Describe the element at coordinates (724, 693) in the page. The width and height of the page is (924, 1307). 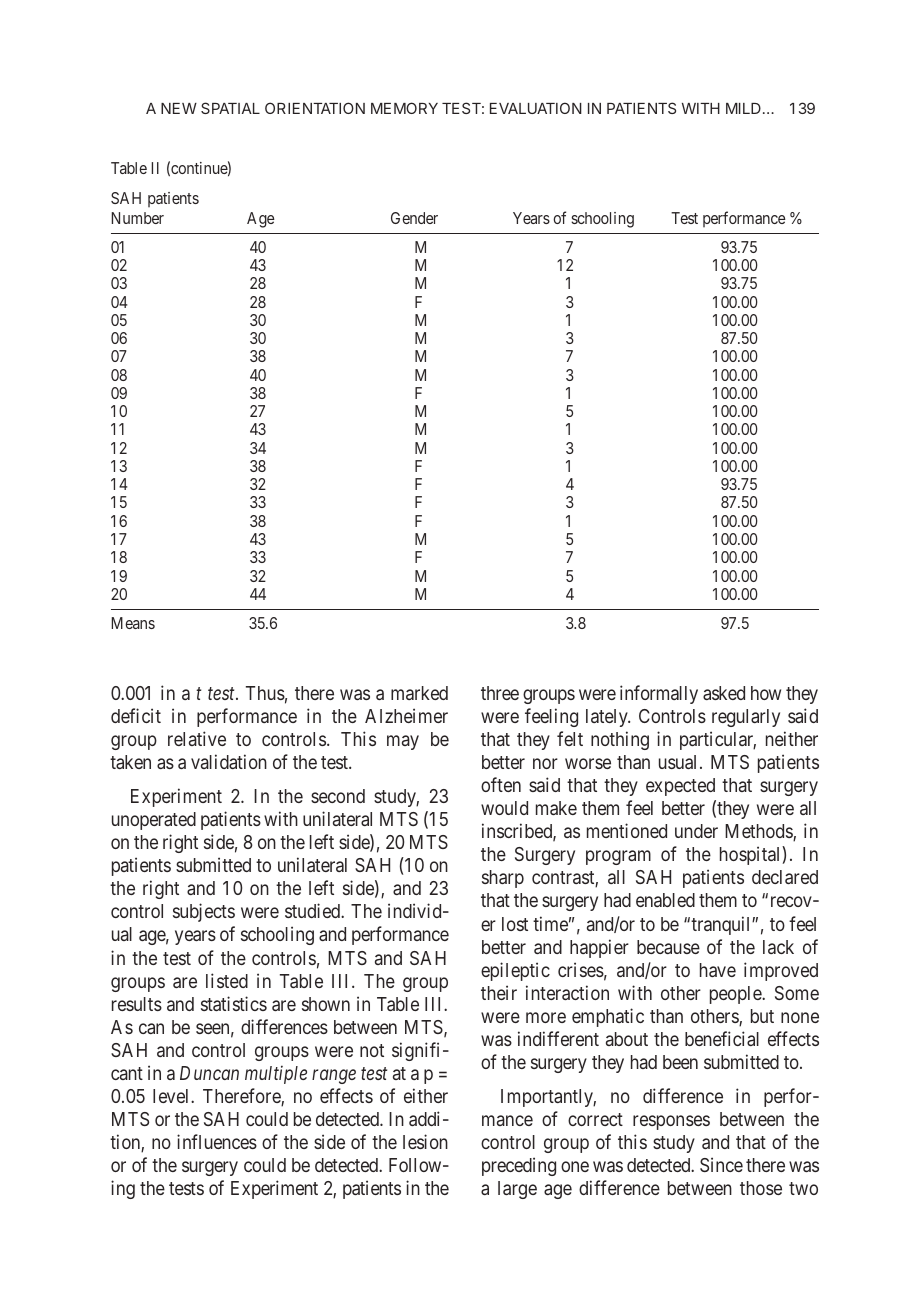
I see `asked` at that location.
